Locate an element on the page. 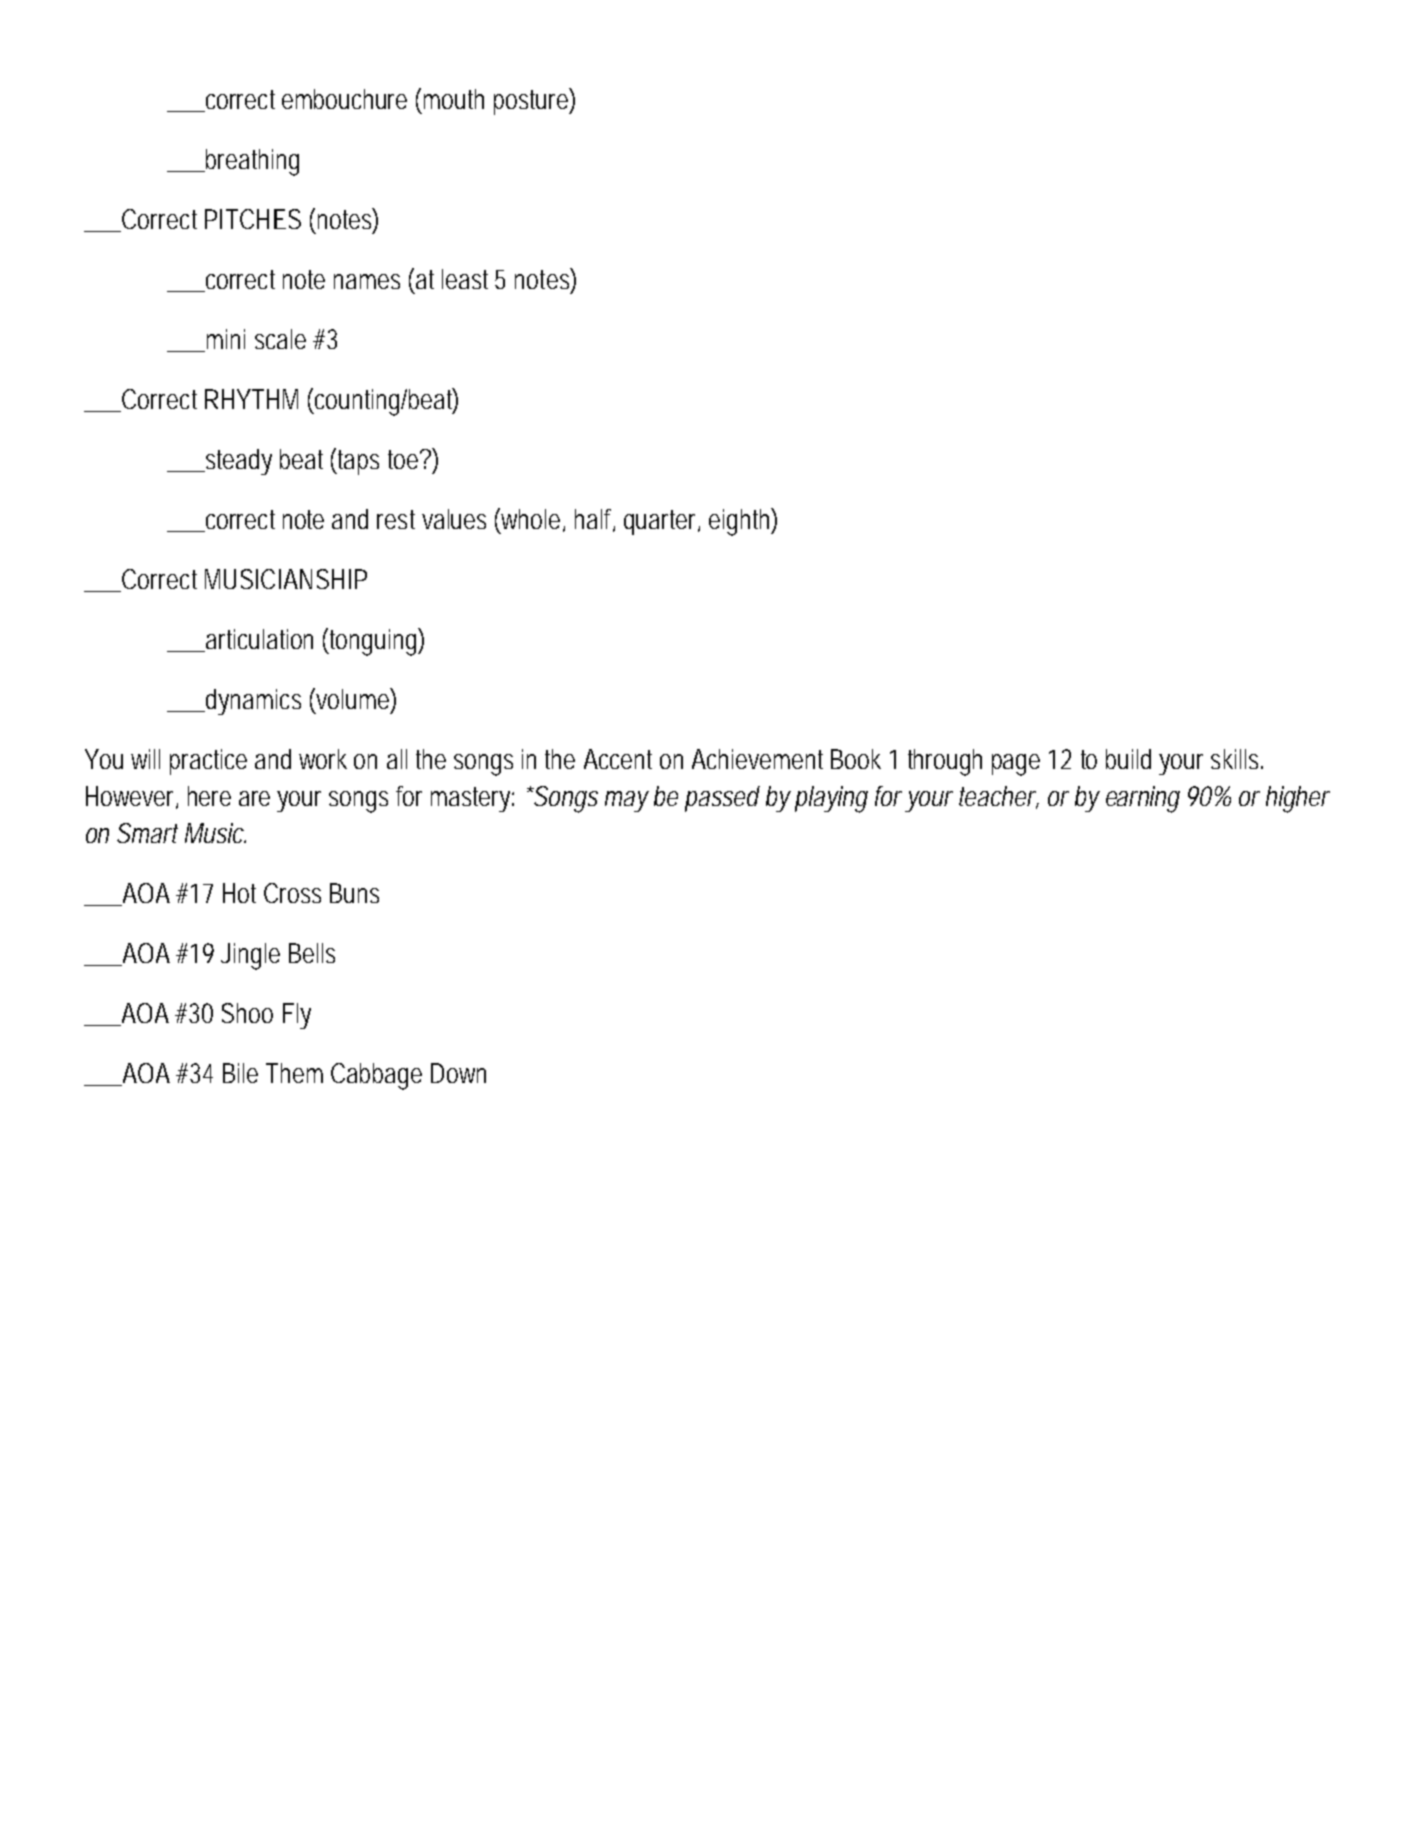 The image size is (1421, 1839). least is located at coordinates (469, 279).
